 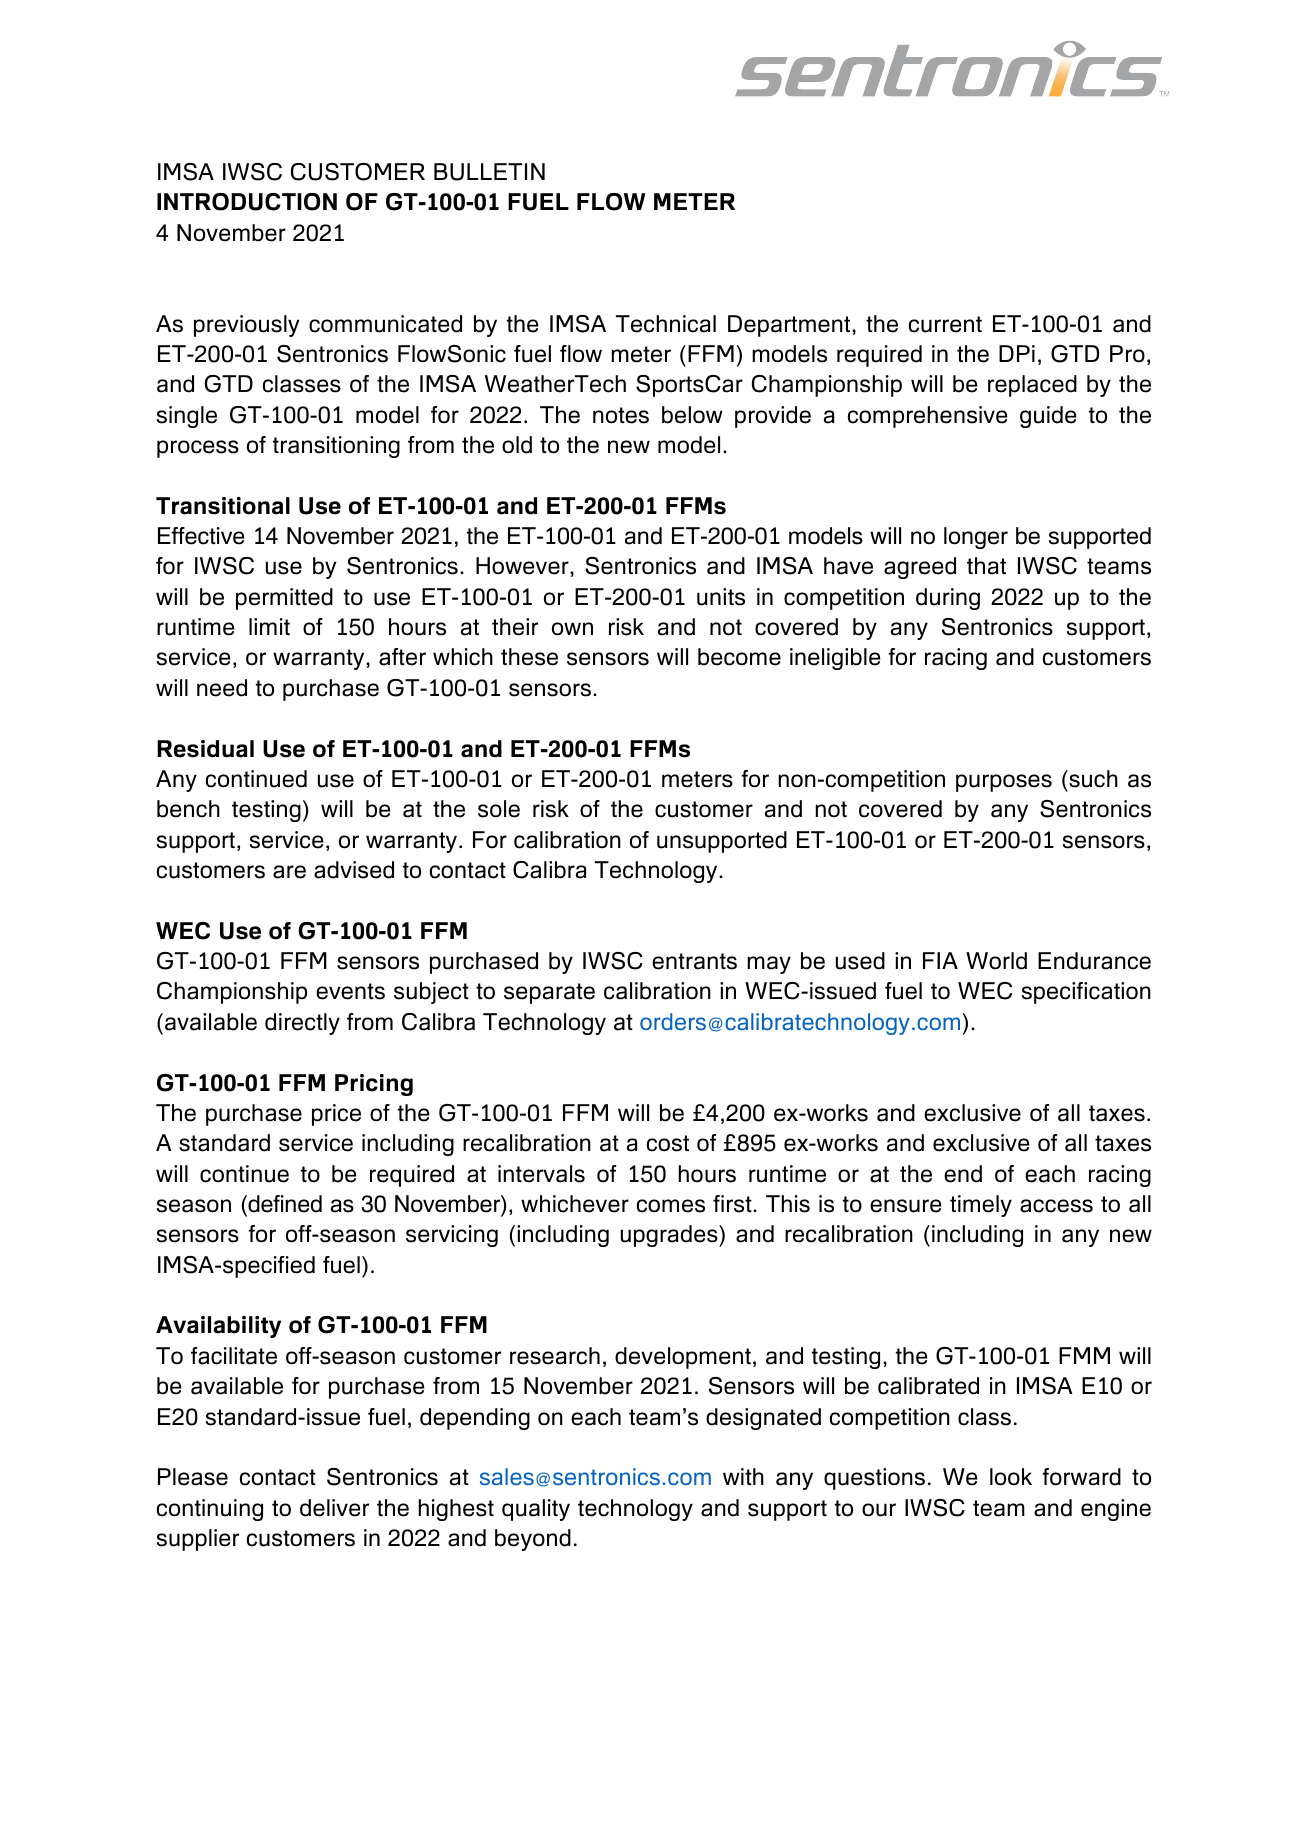 I want to click on INTRODUCTION, so click(x=247, y=202).
